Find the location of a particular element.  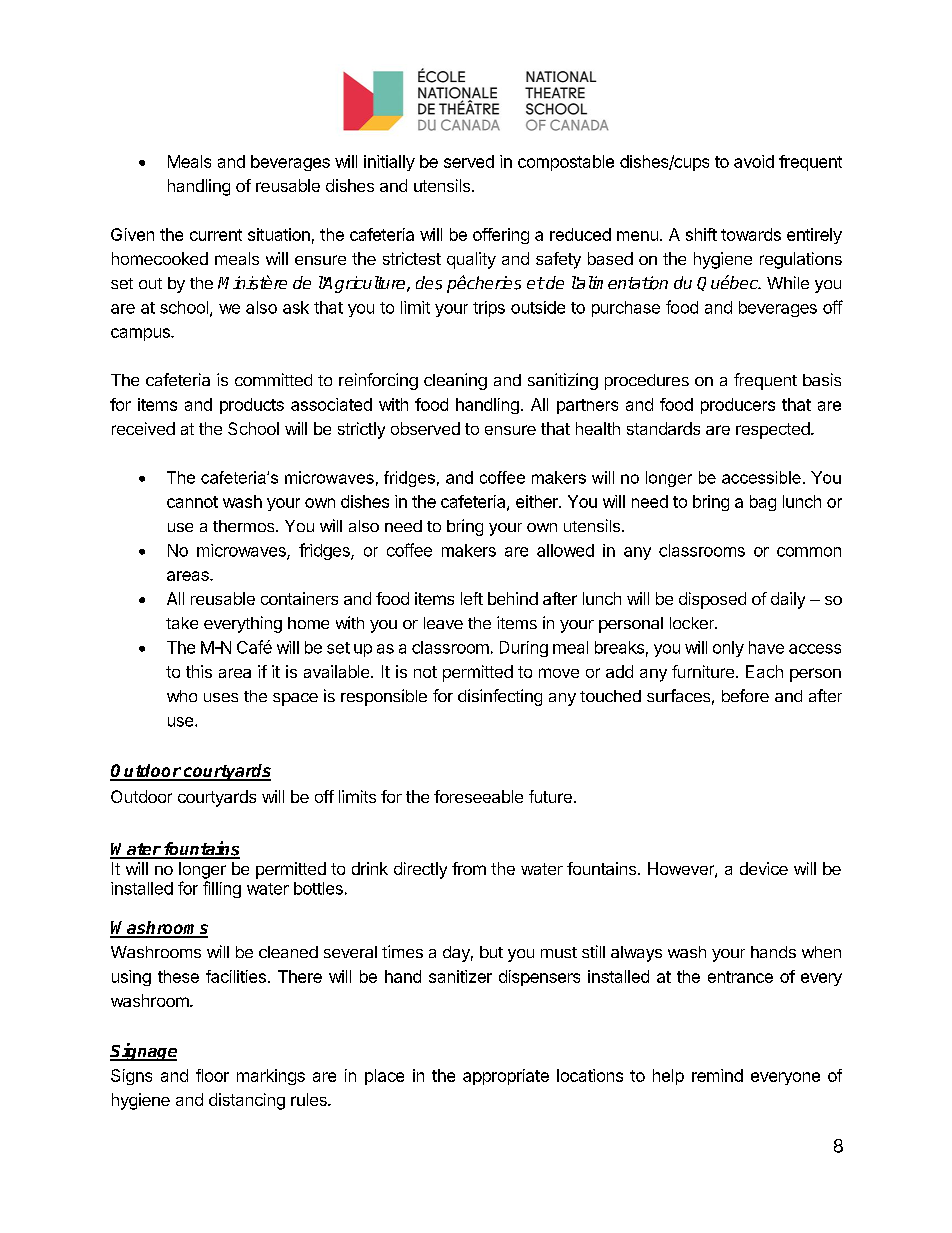

appropriate is located at coordinates (506, 1077).
